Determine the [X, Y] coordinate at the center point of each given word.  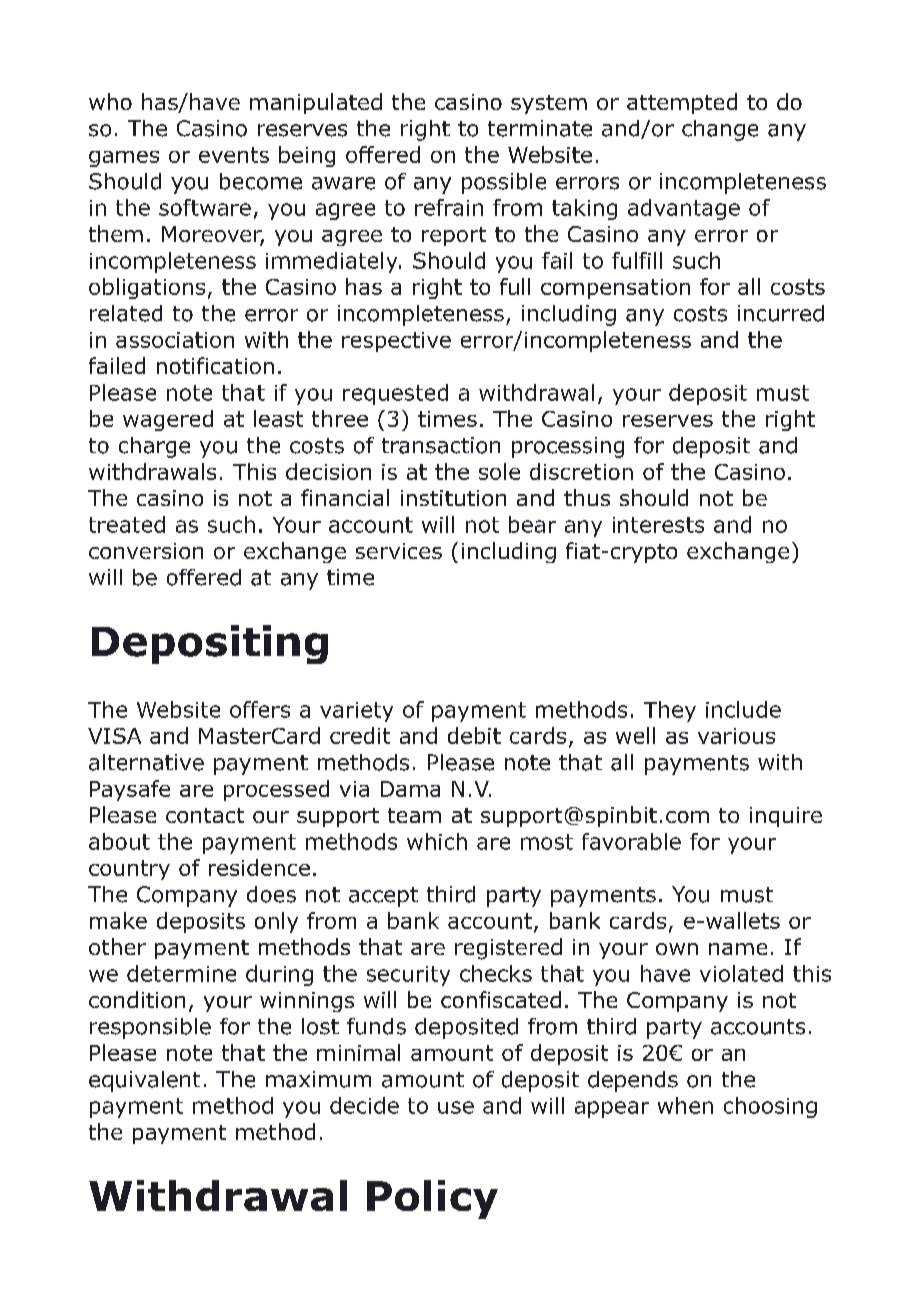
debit [474, 735]
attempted [682, 103]
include [743, 709]
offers [260, 709]
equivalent [144, 1081]
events [234, 155]
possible [504, 183]
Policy [432, 1199]
